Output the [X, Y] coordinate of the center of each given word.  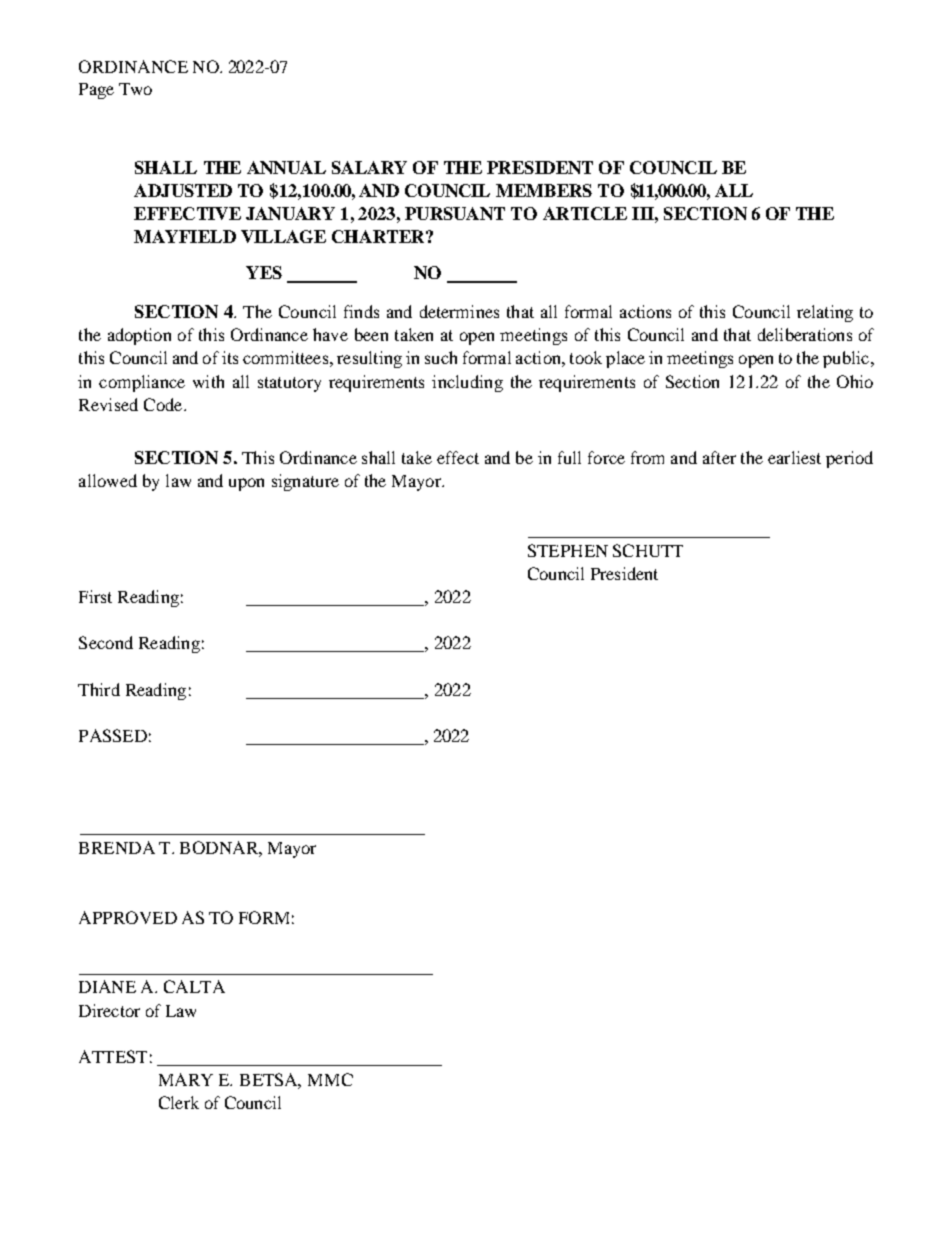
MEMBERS [544, 190]
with [208, 381]
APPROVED [128, 917]
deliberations [805, 334]
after [719, 457]
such [441, 357]
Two [135, 89]
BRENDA [117, 847]
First [95, 596]
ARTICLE [585, 213]
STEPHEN [568, 550]
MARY [186, 1079]
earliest [794, 457]
